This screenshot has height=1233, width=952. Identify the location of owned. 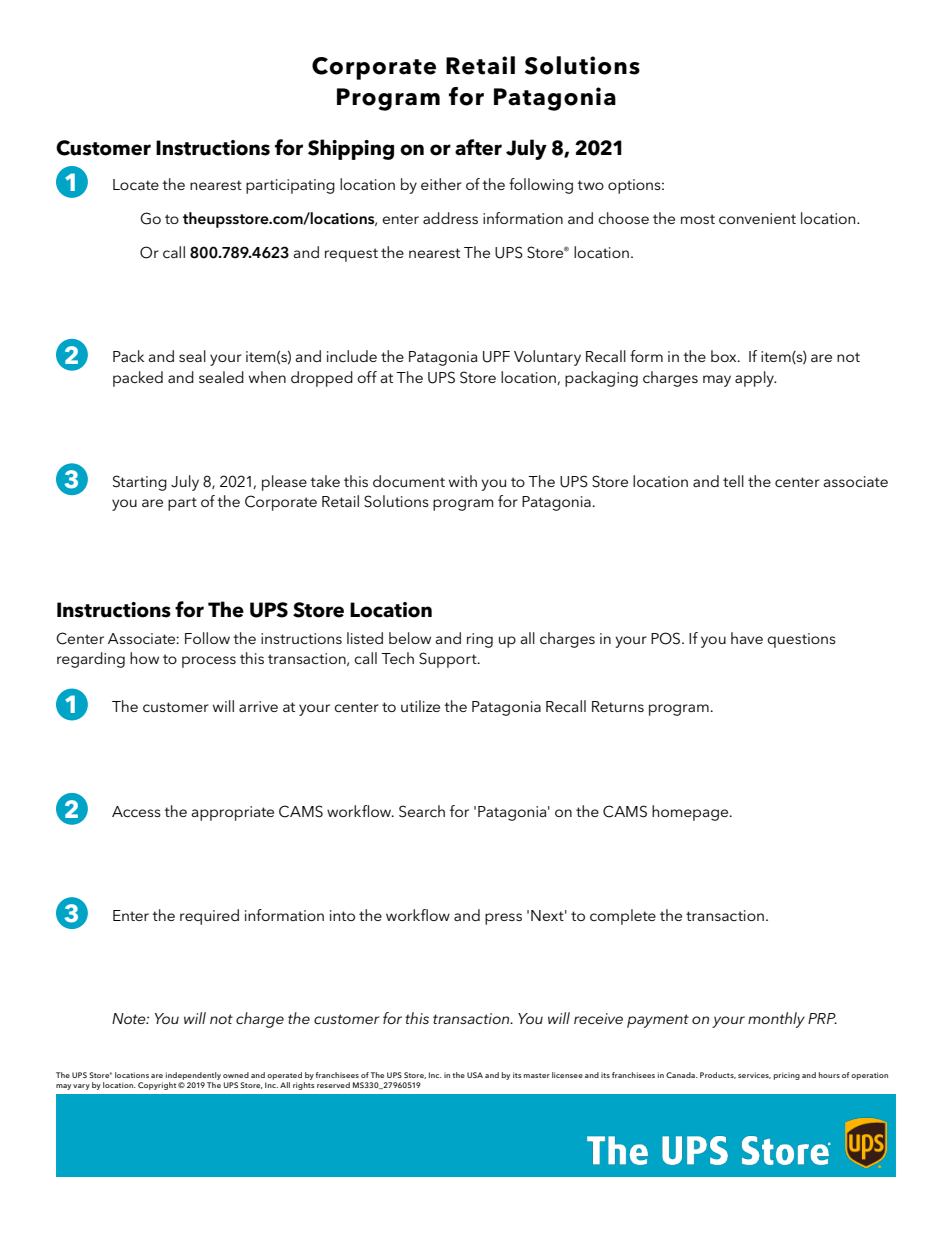
(236, 1075).
